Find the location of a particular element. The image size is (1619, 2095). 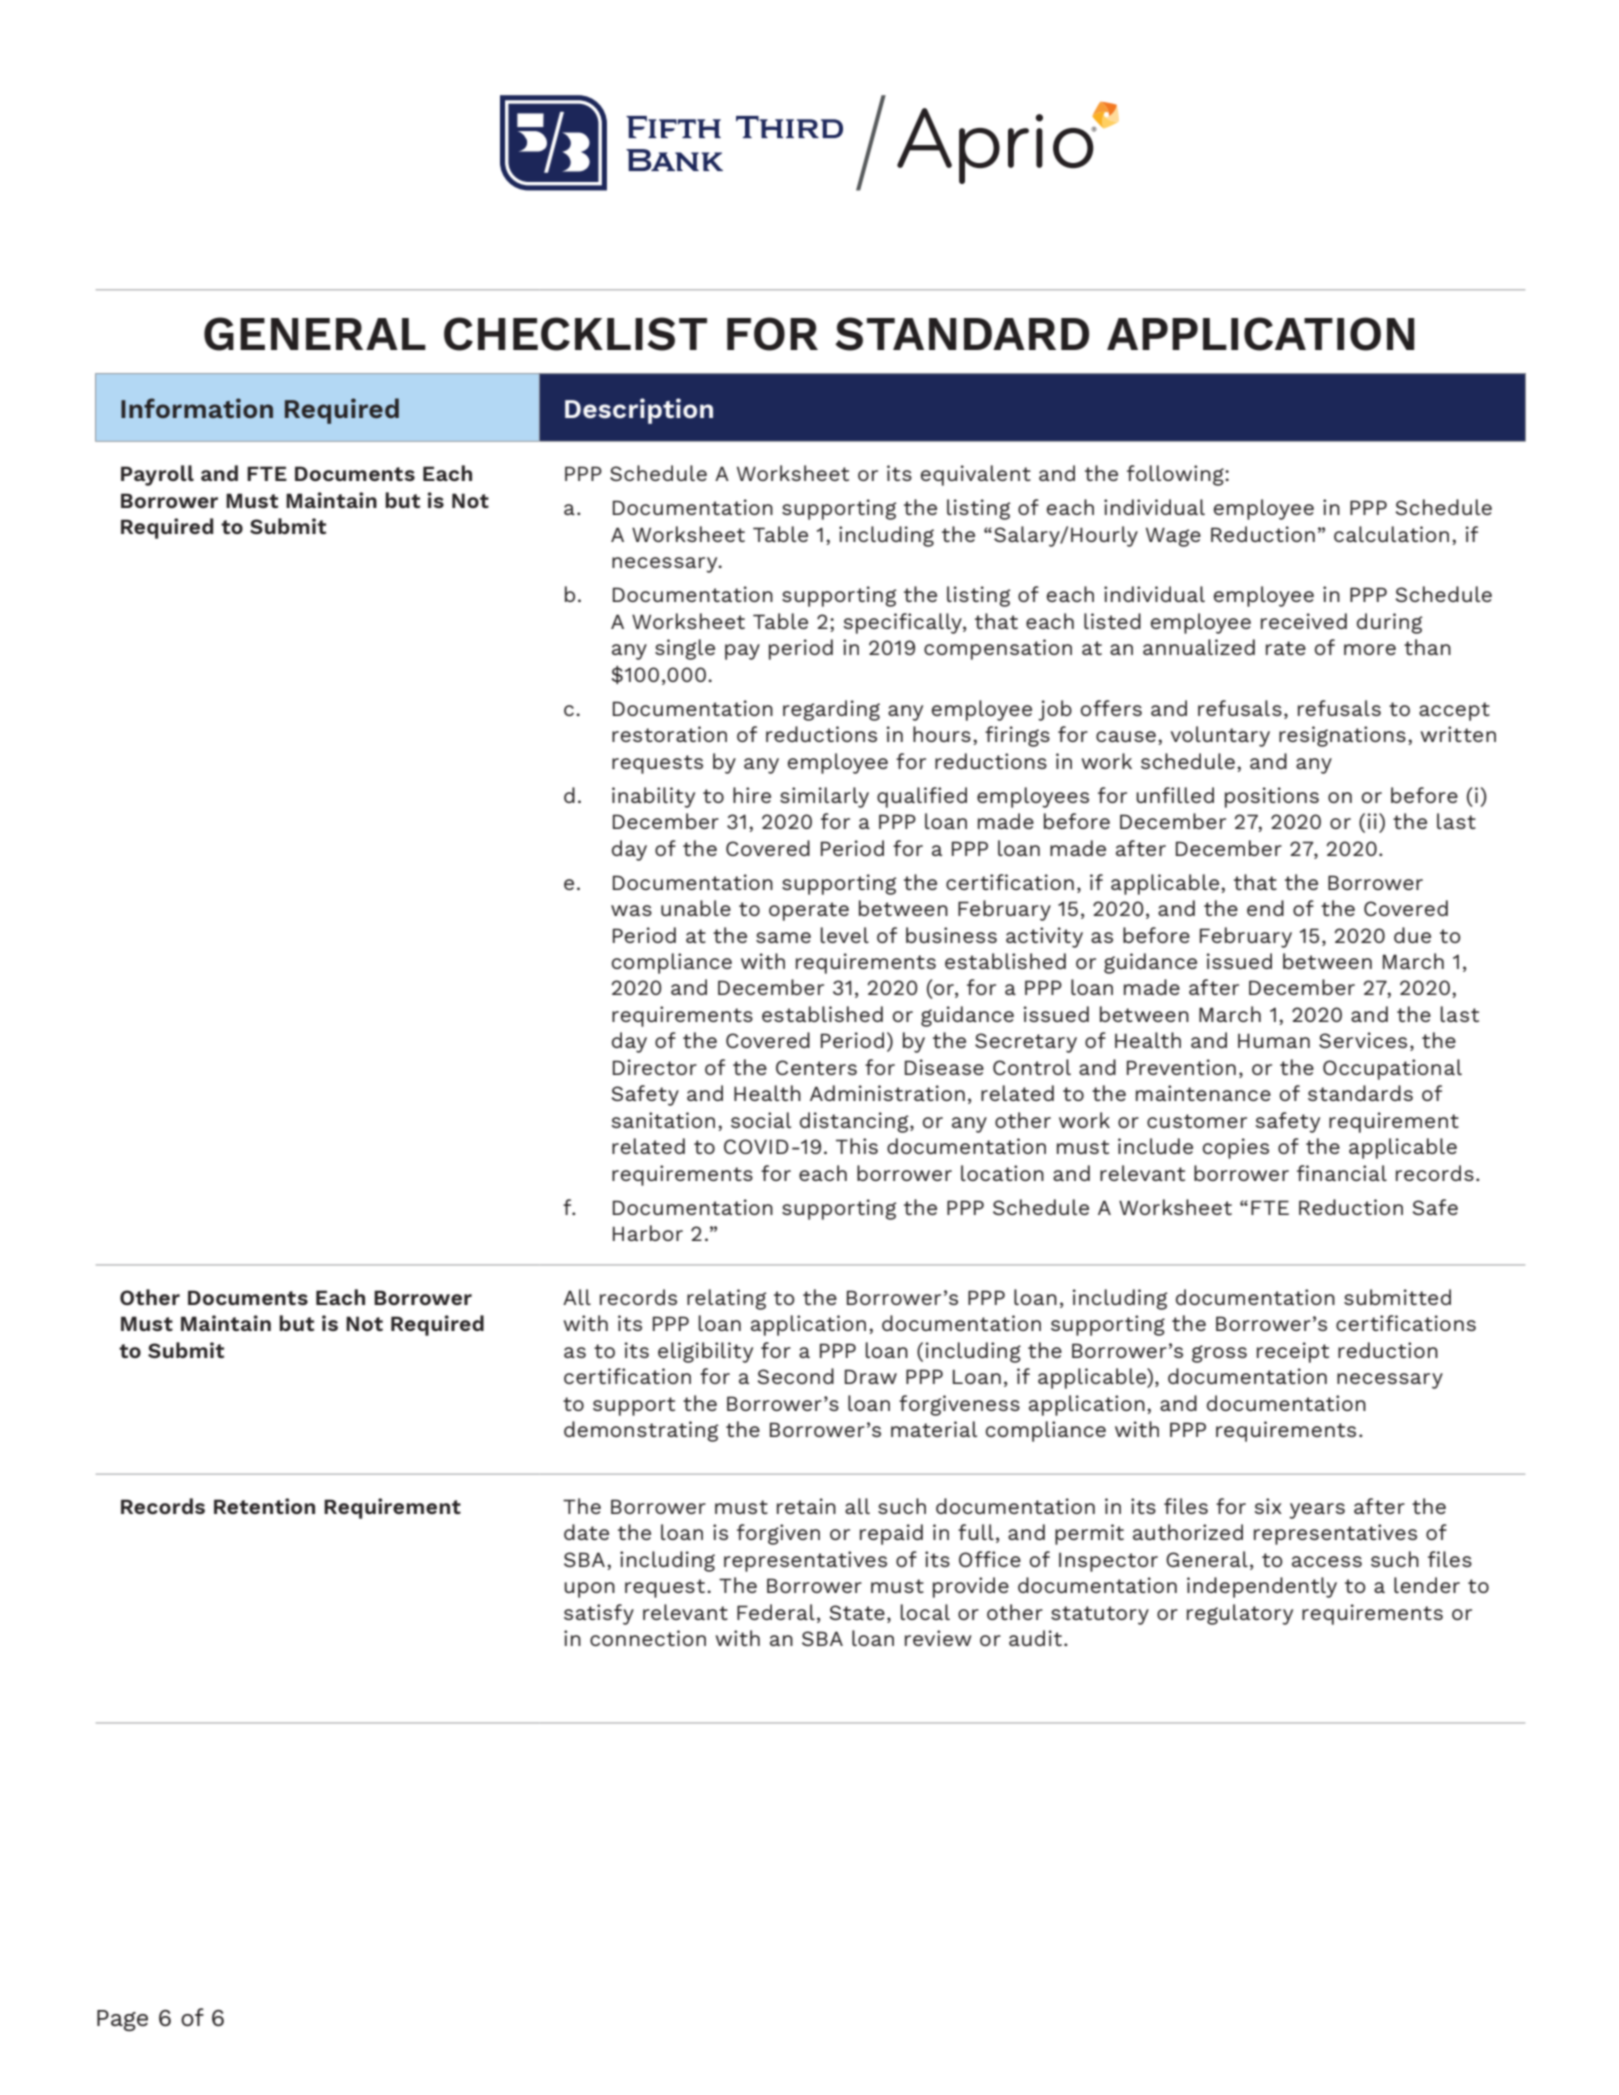

Harbor is located at coordinates (648, 1233).
